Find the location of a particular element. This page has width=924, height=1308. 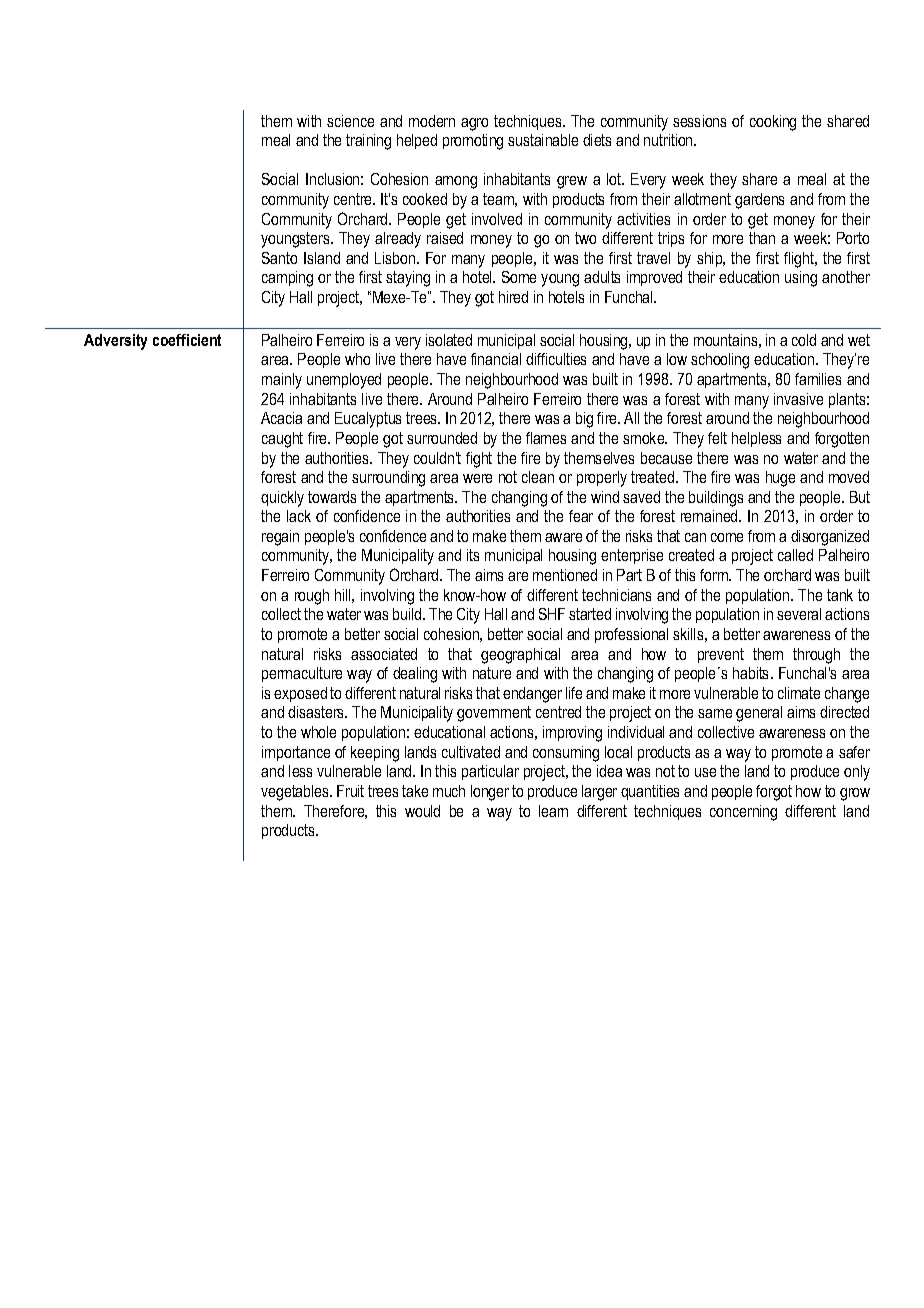

habits is located at coordinates (752, 673).
